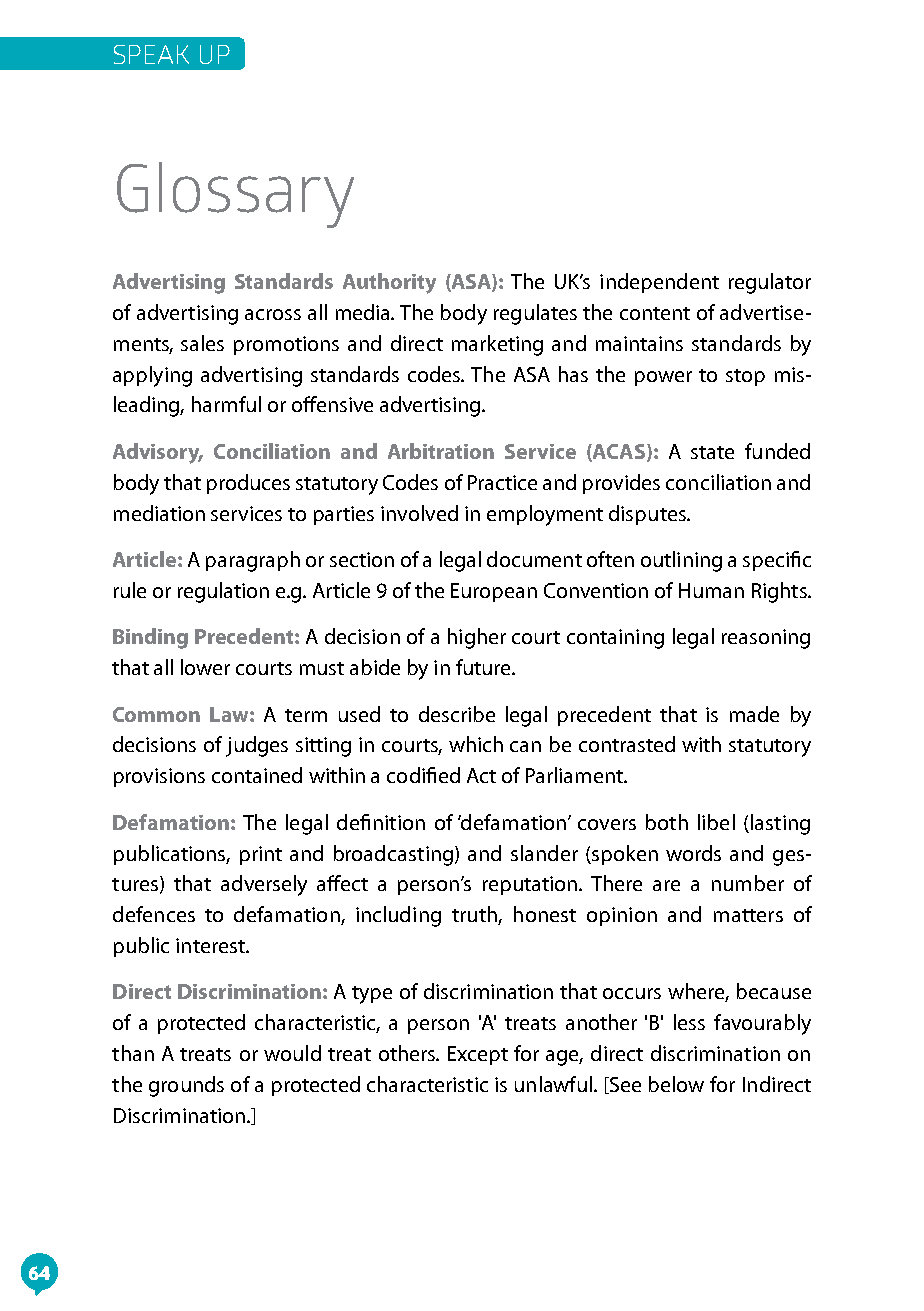 The width and height of the screenshot is (924, 1311). Describe the element at coordinates (257, 746) in the screenshot. I see `judges` at that location.
